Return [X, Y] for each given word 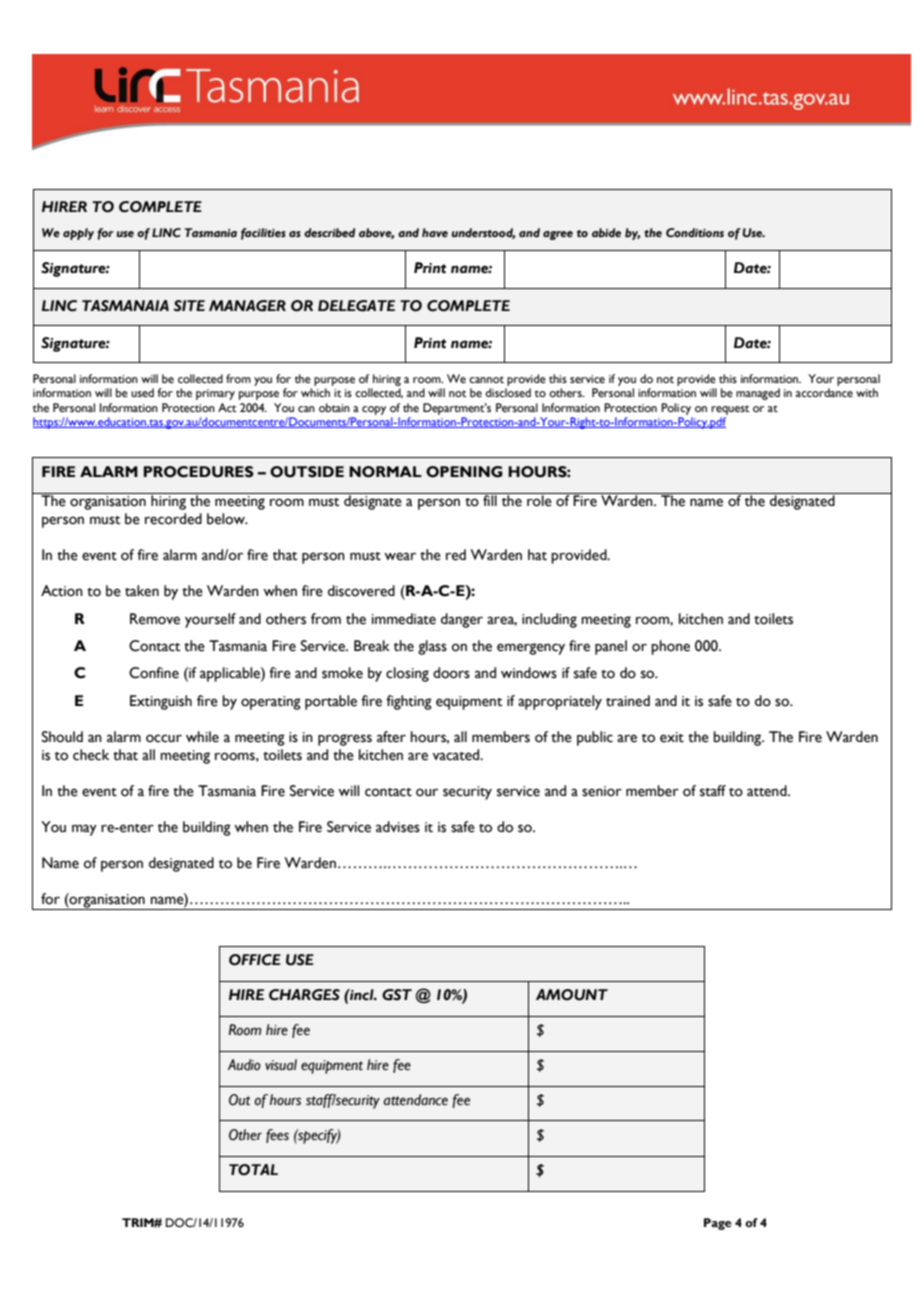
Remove [155, 619]
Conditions [695, 232]
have [435, 232]
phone [670, 647]
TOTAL [253, 1170]
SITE [189, 306]
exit [672, 737]
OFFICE [255, 960]
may [84, 830]
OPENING [464, 472]
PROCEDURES [199, 472]
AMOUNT [572, 995]
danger [462, 620]
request [730, 410]
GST [397, 995]
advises [398, 827]
